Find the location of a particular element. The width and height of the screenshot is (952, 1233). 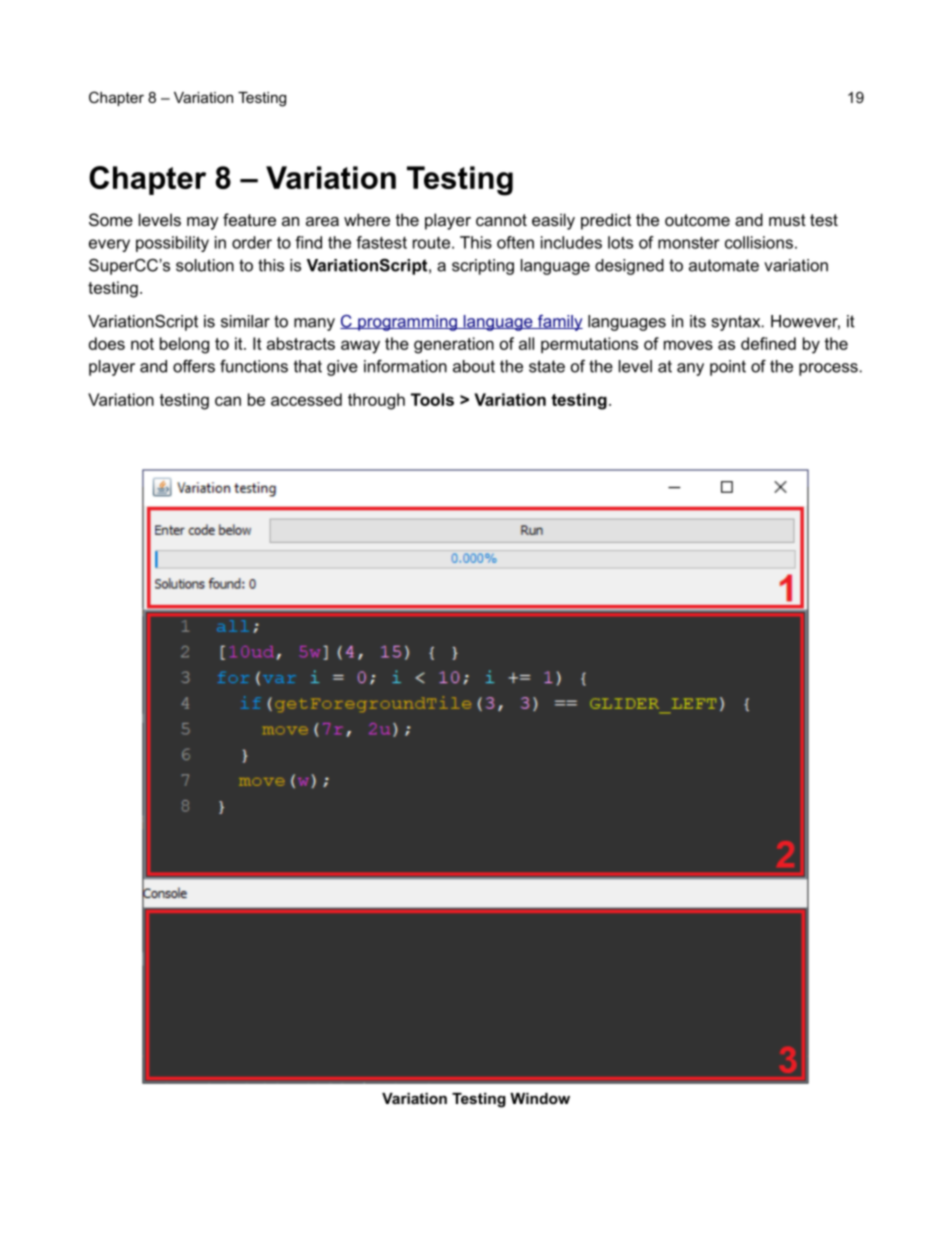

through is located at coordinates (376, 401).
